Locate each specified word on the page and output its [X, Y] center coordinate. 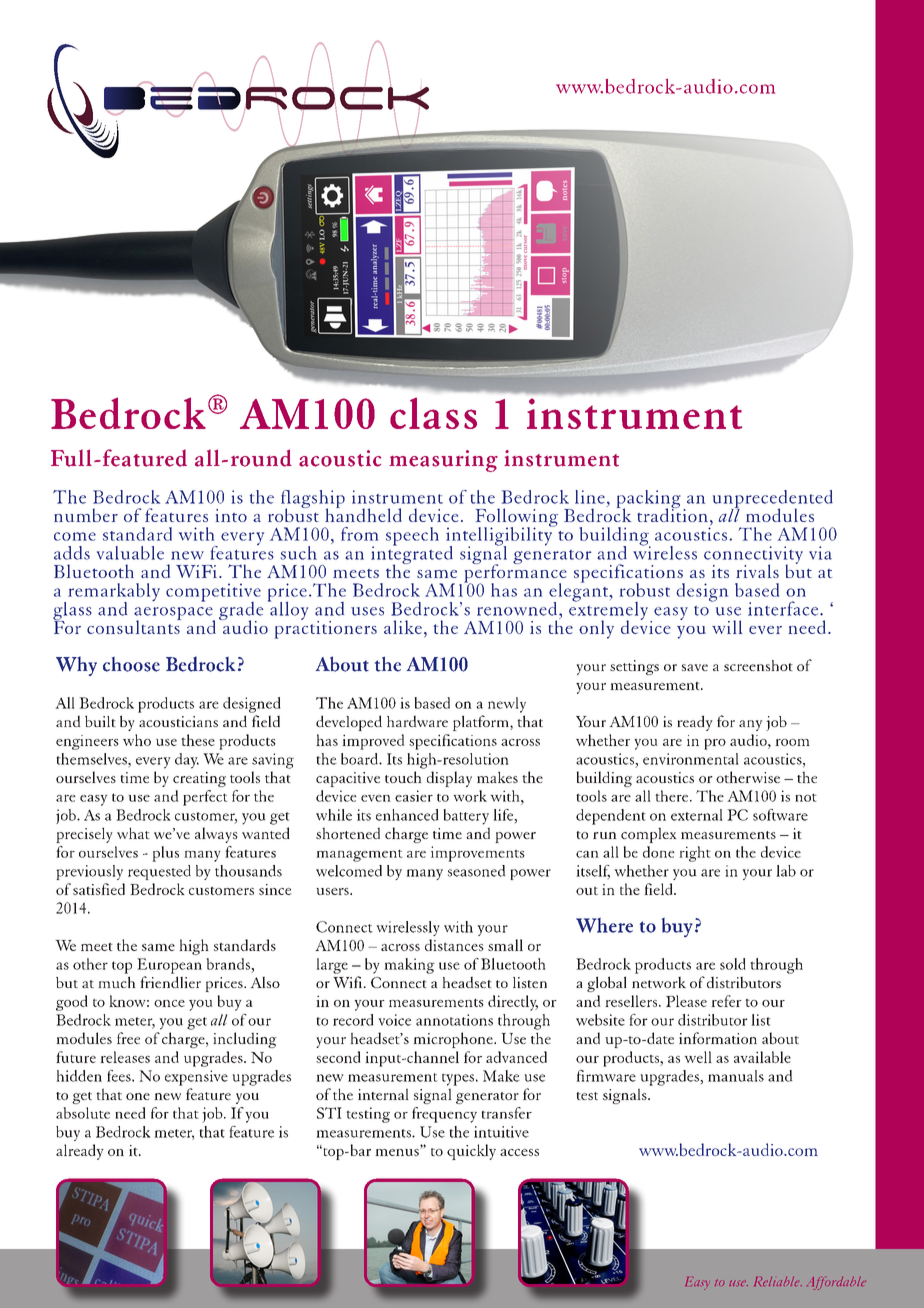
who [137, 740]
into [231, 515]
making [409, 966]
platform [482, 723]
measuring [443, 461]
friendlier [170, 982]
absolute [83, 1113]
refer [726, 1001]
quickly [471, 1152]
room [792, 742]
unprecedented [773, 500]
